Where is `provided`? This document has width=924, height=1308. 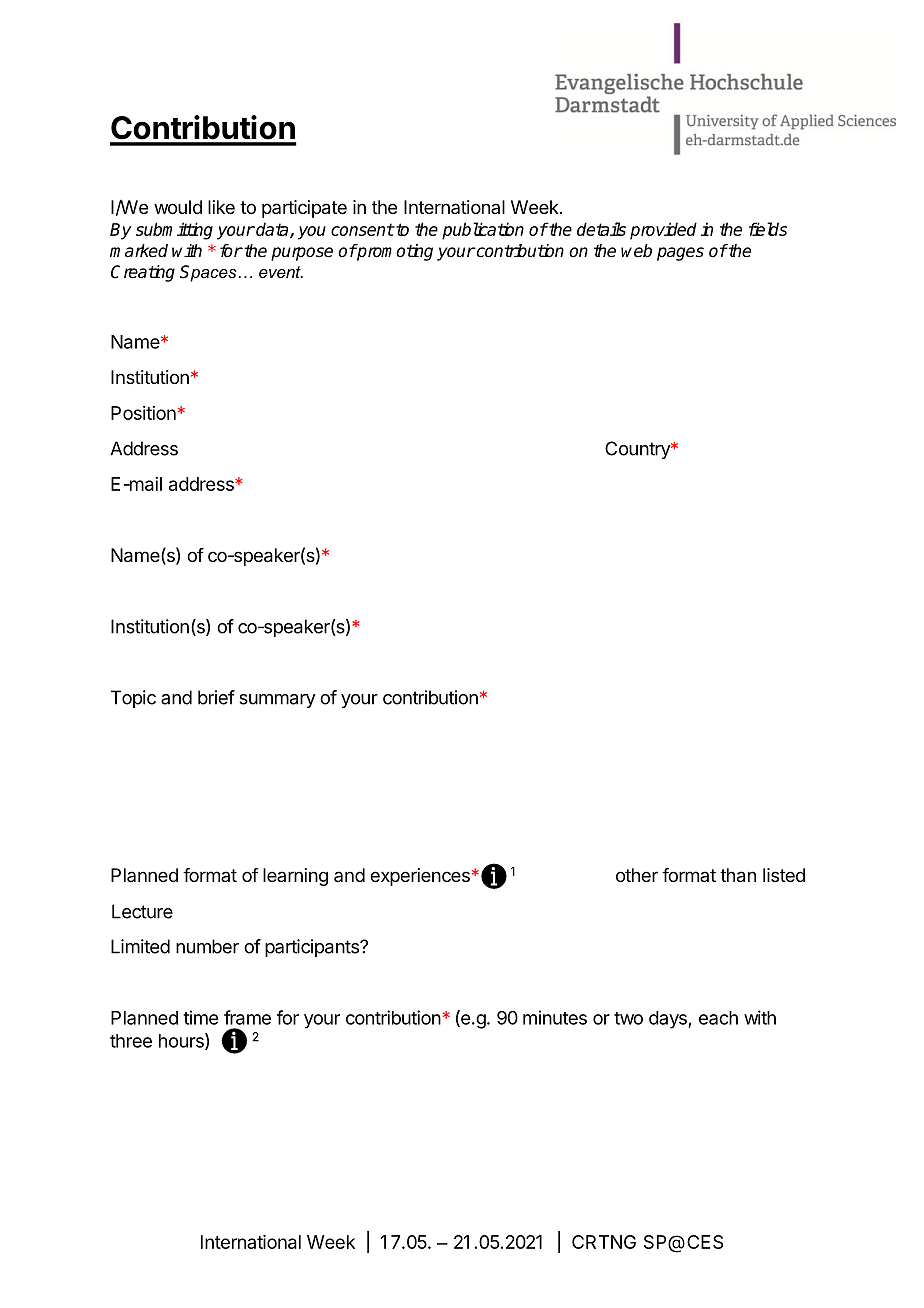
provided is located at coordinates (663, 231).
